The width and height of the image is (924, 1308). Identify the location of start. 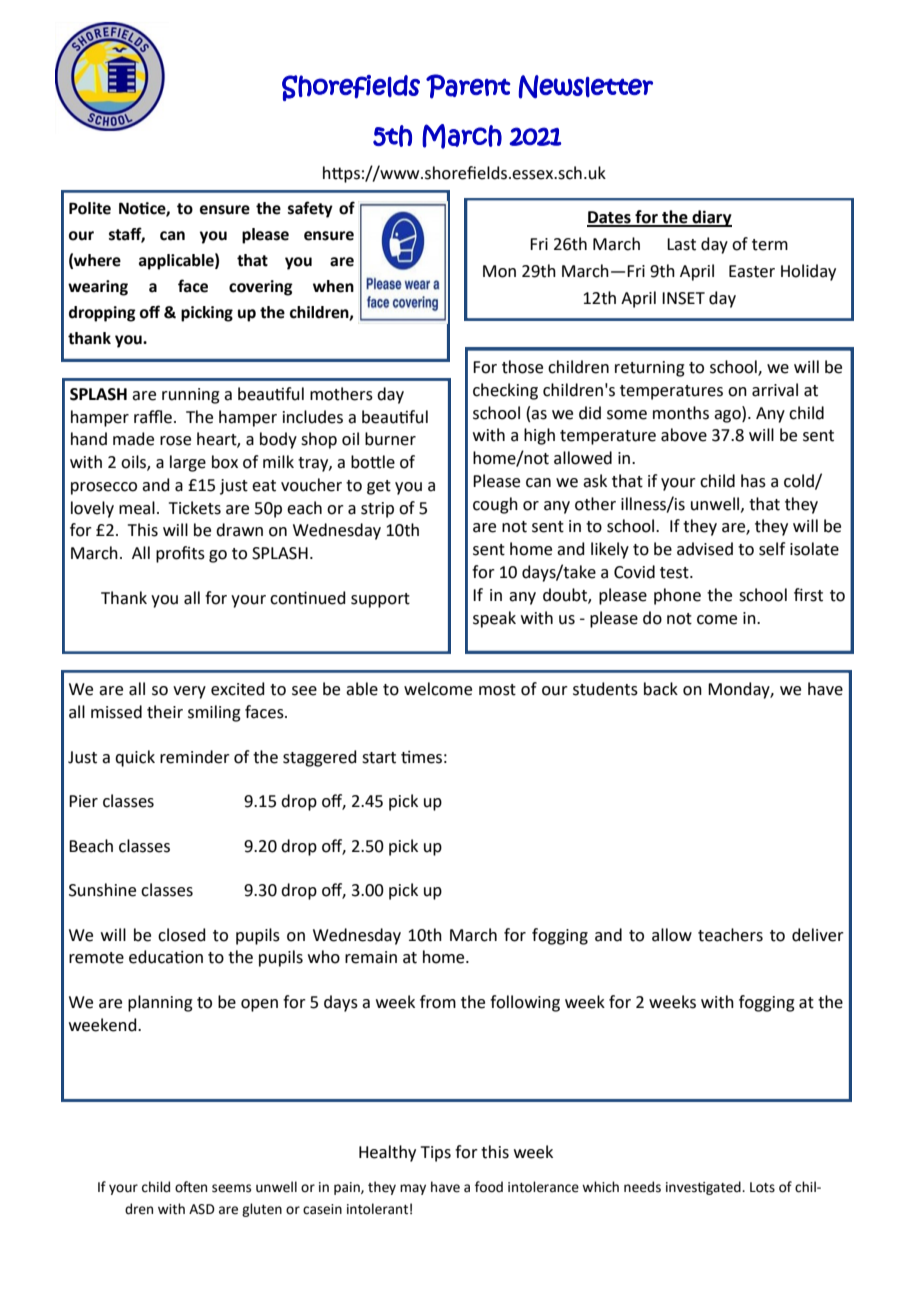
(379, 758).
